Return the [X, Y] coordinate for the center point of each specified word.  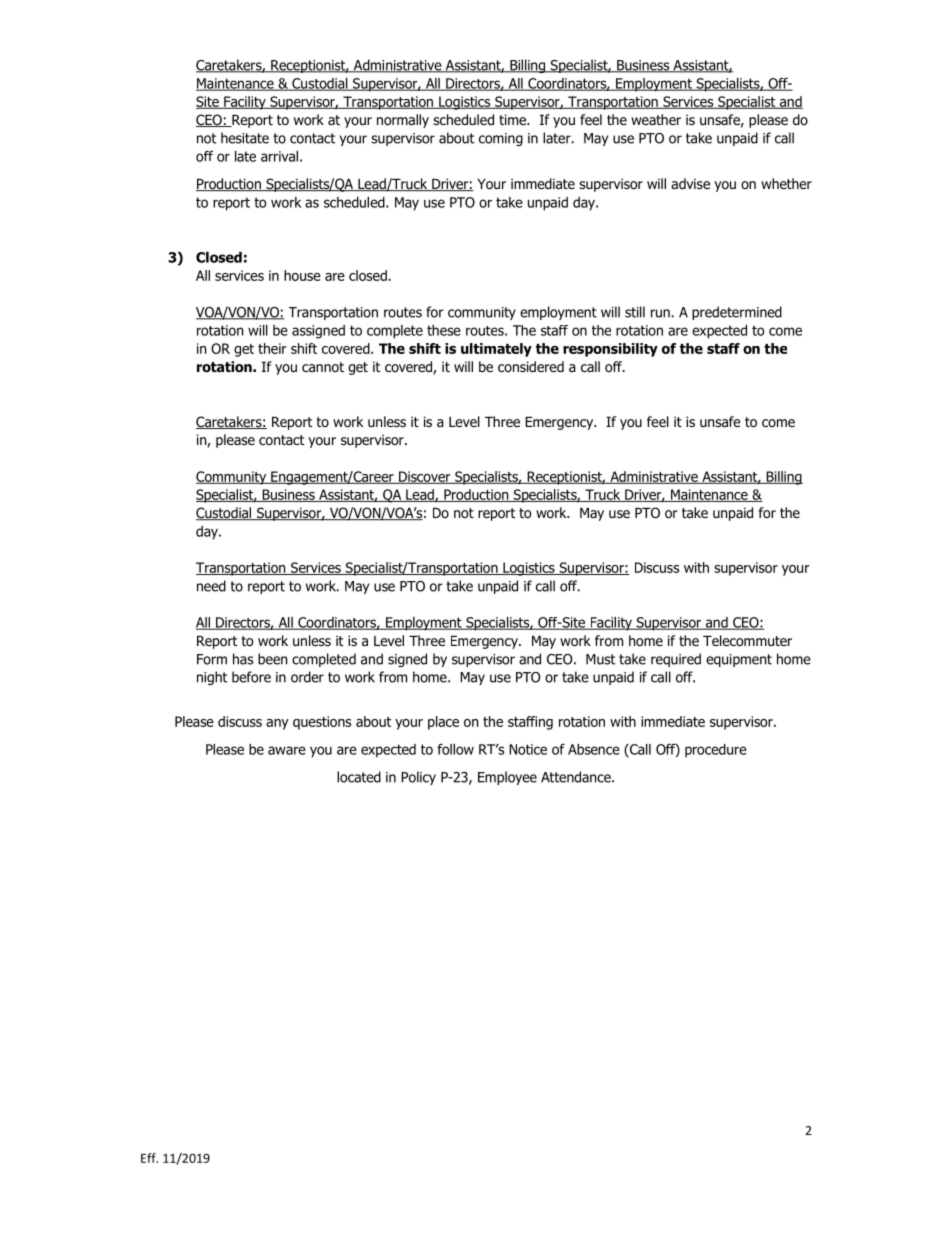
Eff [149, 1158]
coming [501, 139]
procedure [716, 751]
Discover [425, 477]
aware [287, 750]
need [211, 586]
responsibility [610, 350]
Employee [507, 778]
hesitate [245, 138]
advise [690, 183]
